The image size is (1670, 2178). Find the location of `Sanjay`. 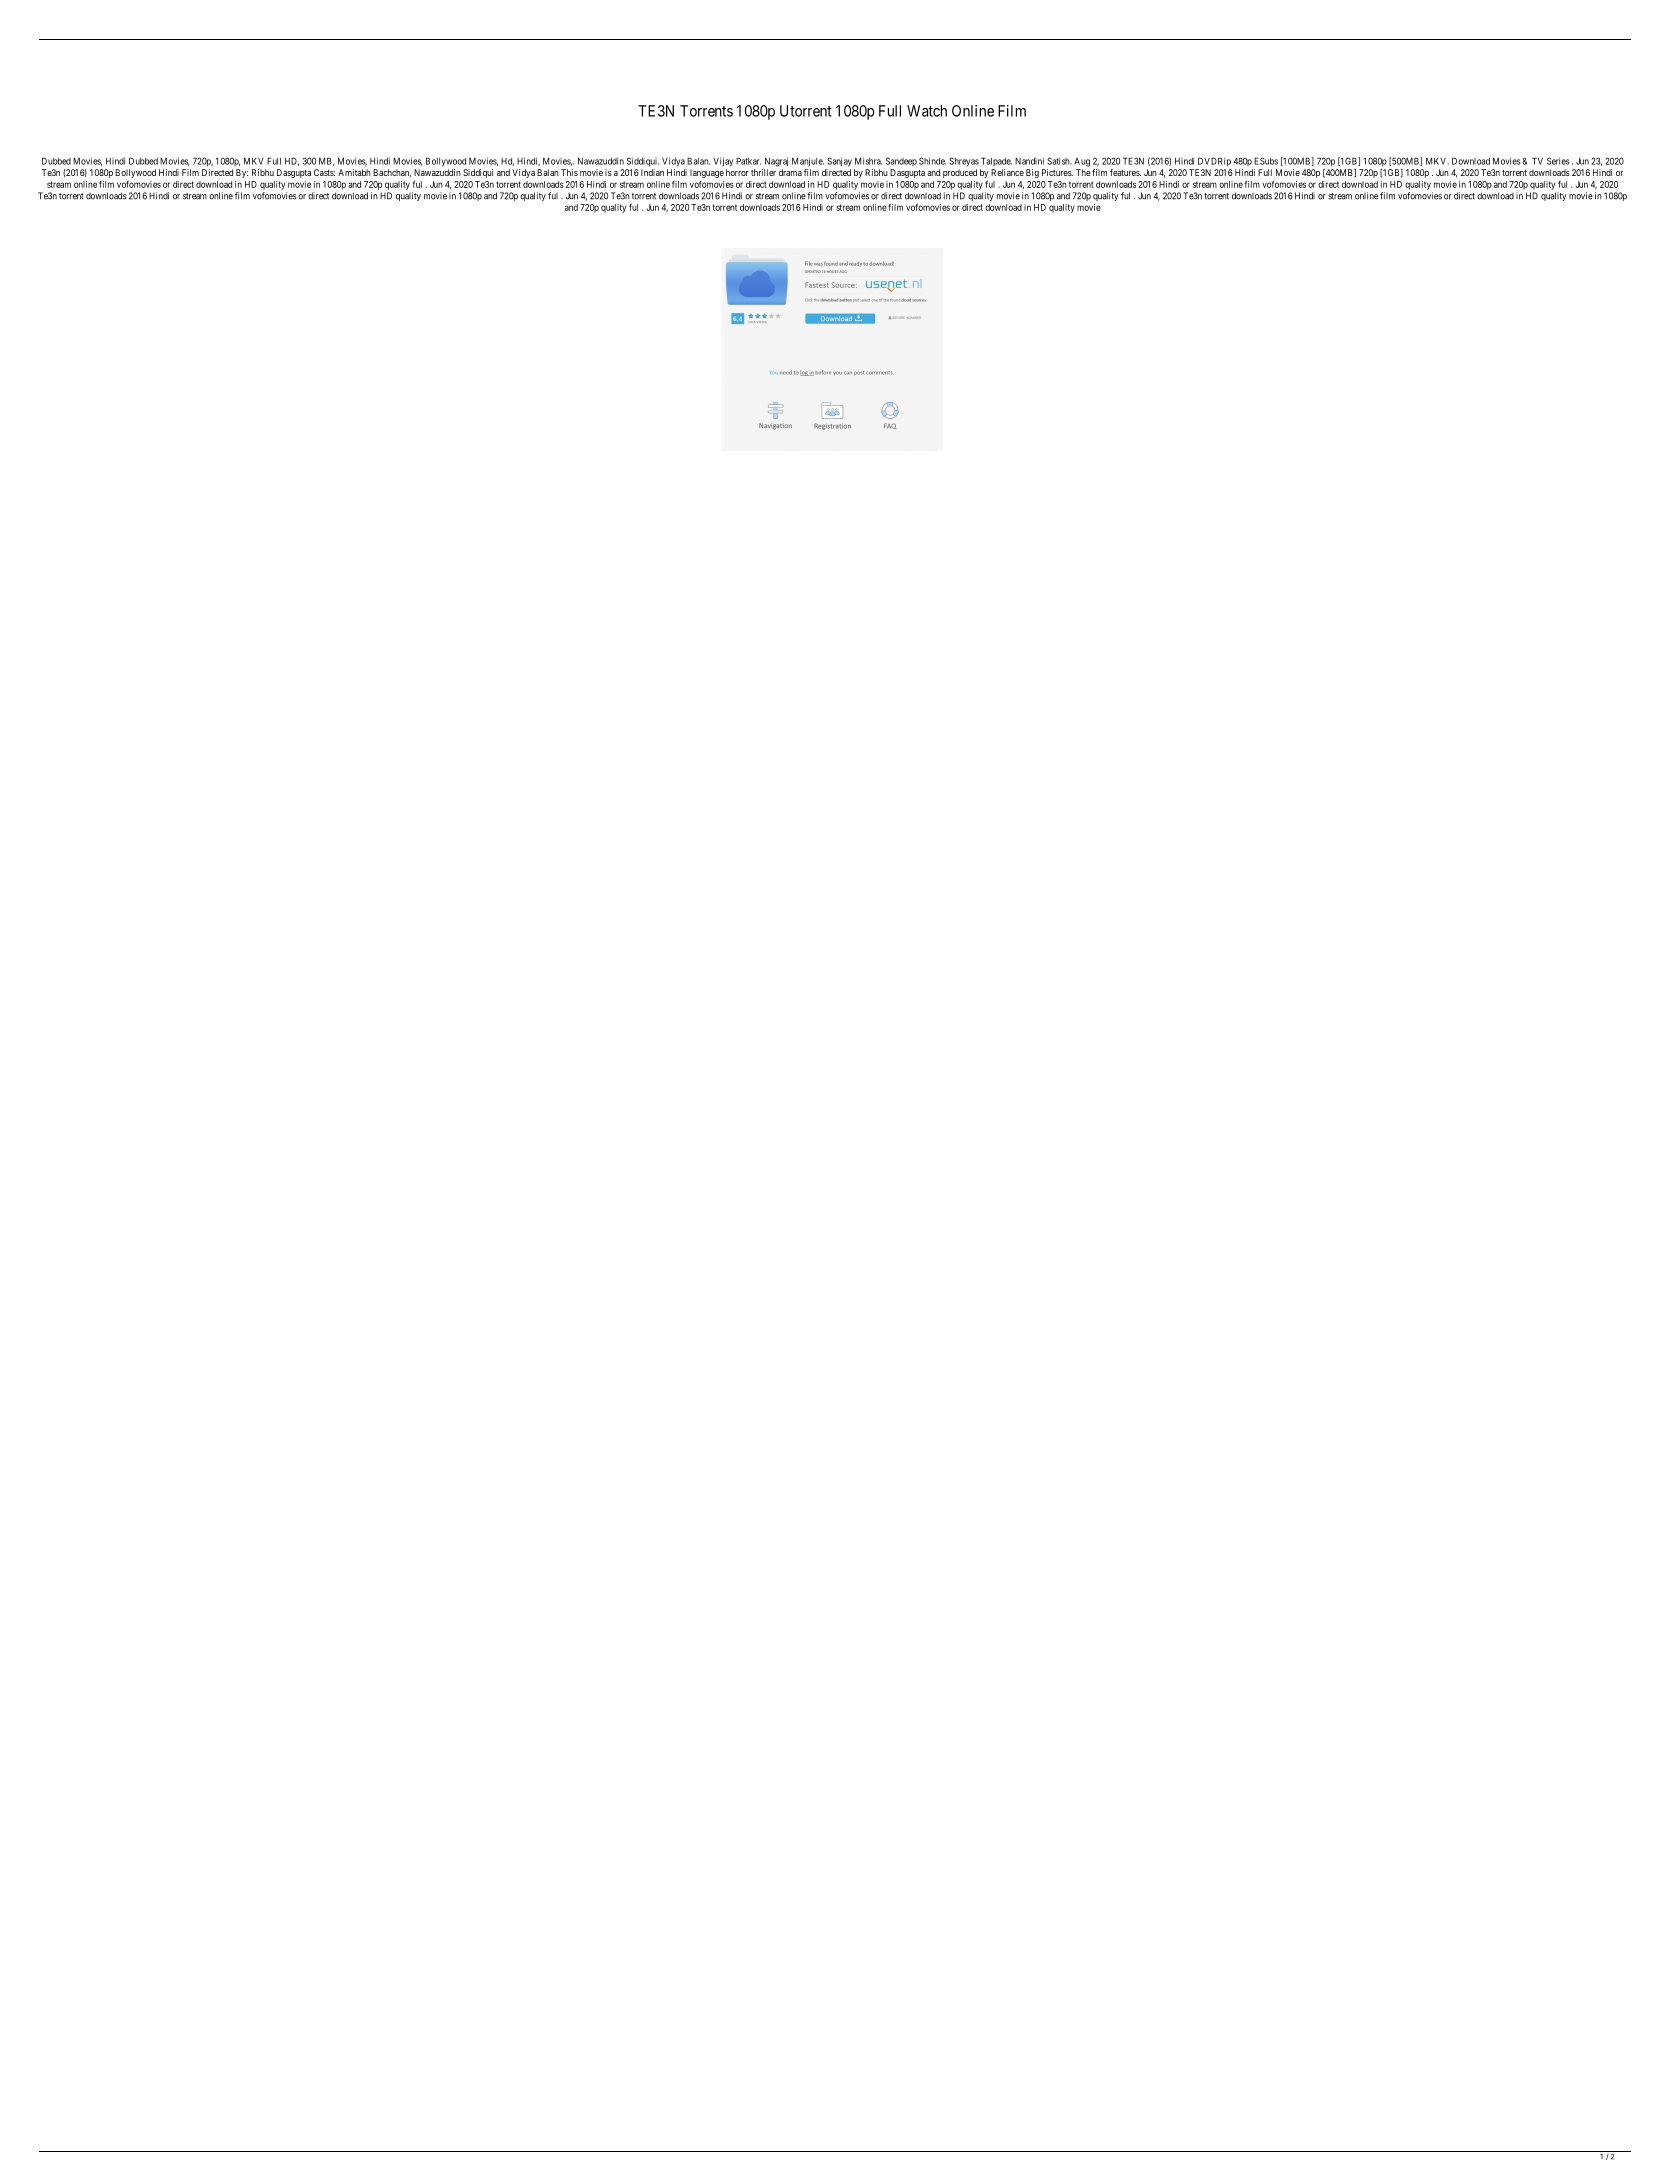

Sanjay is located at coordinates (839, 162).
